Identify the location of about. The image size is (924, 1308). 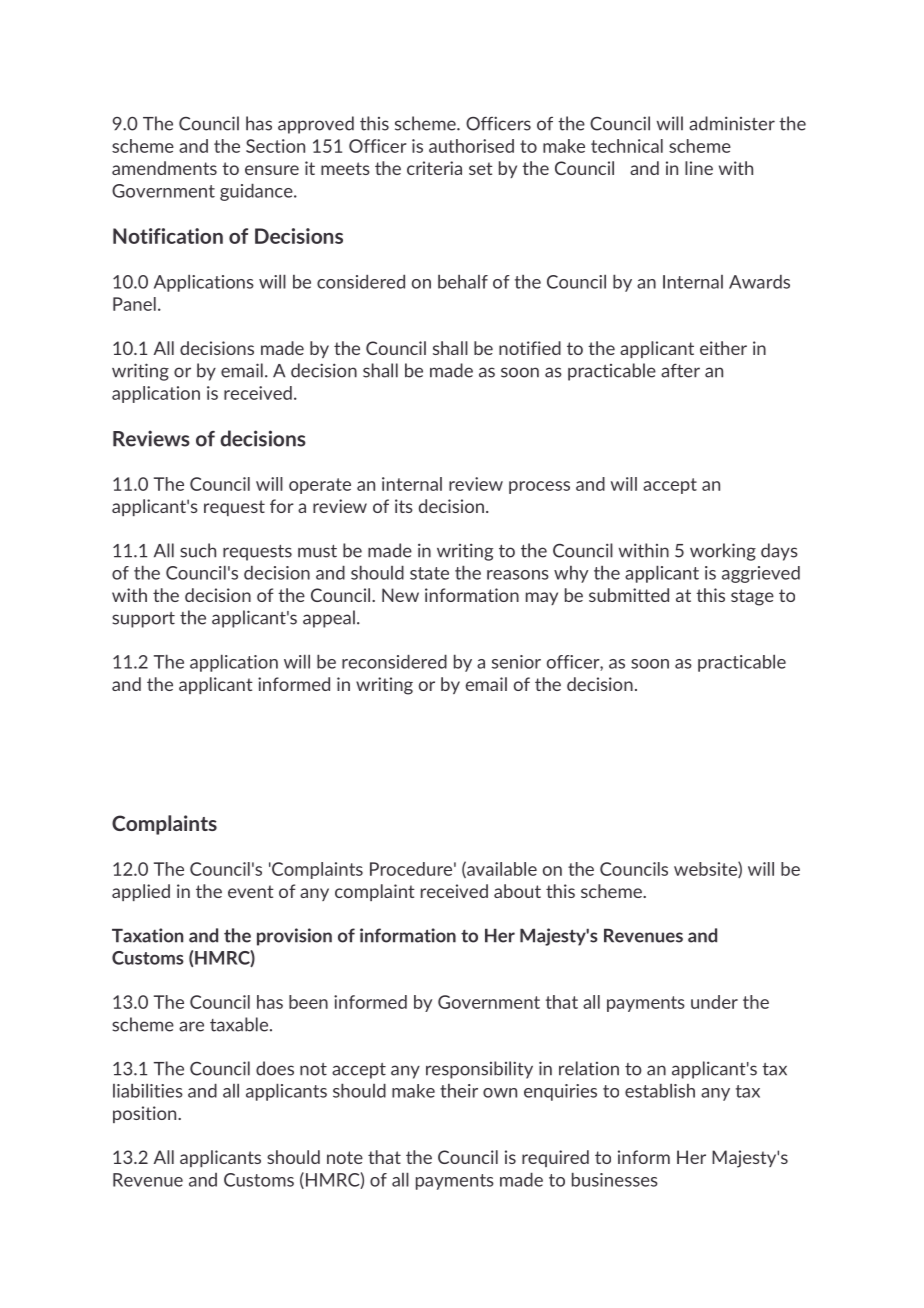
(517, 891).
